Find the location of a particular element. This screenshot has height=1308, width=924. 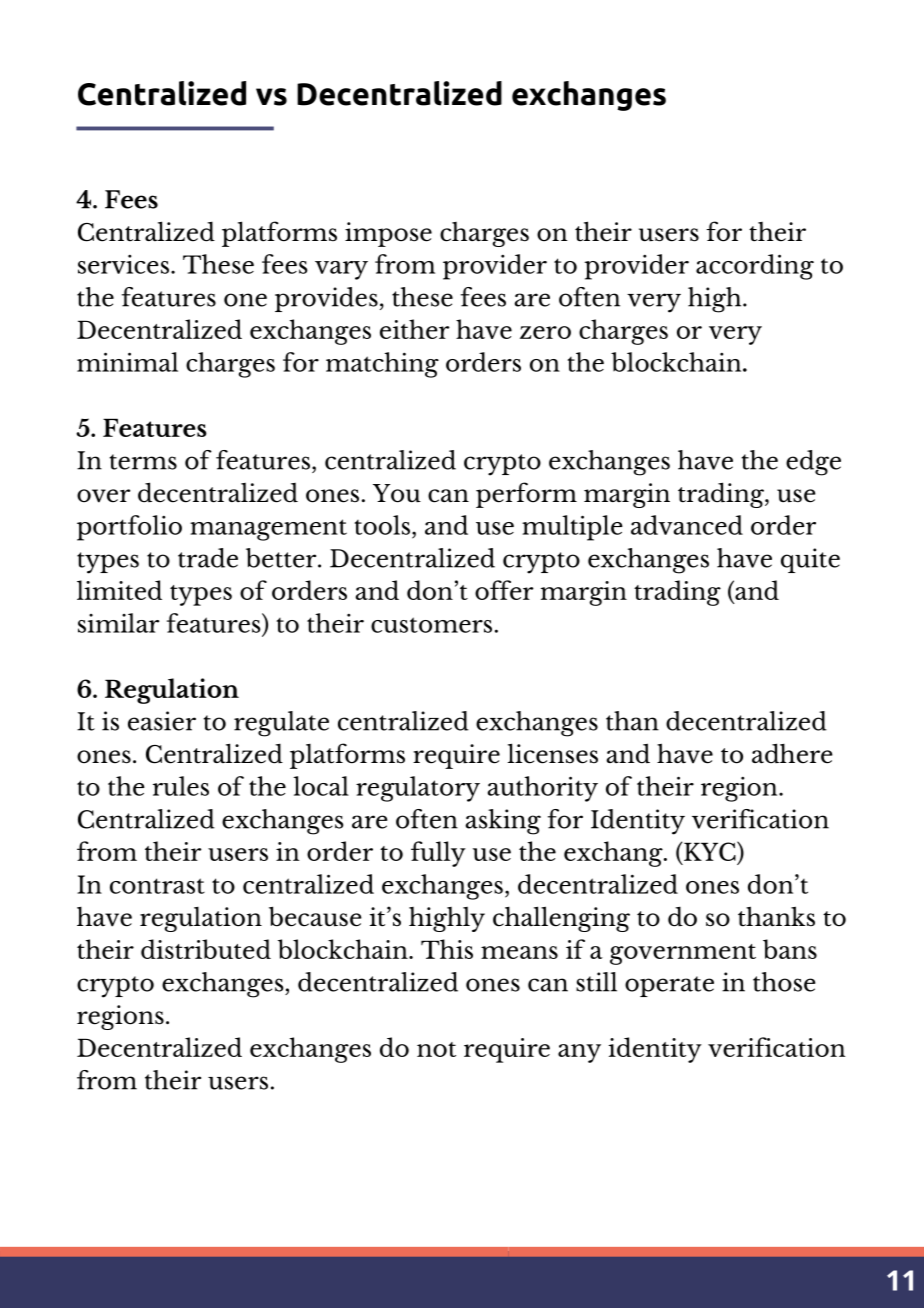

not is located at coordinates (436, 1049).
